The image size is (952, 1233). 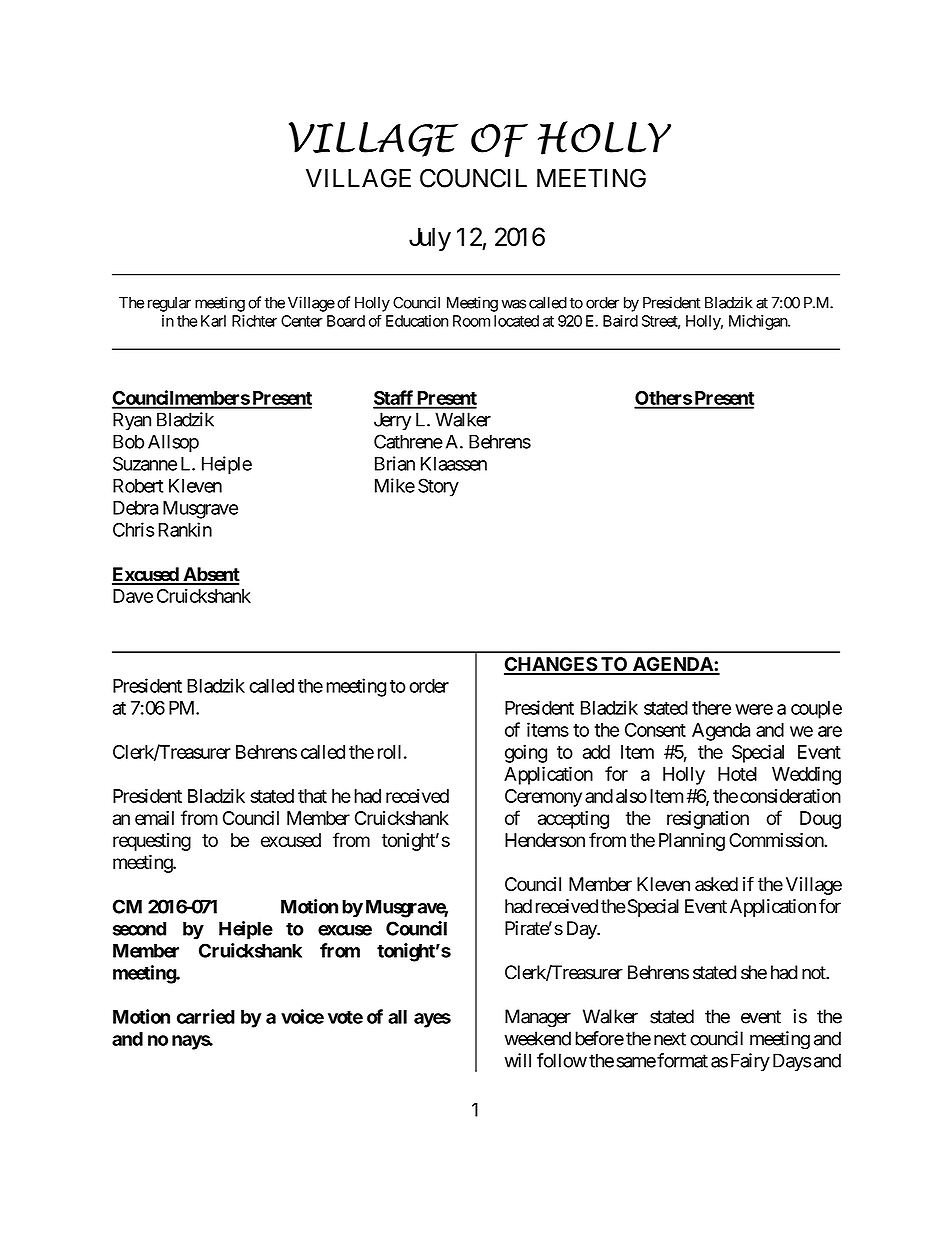 What do you see at coordinates (206, 1016) in the image?
I see `carried` at bounding box center [206, 1016].
